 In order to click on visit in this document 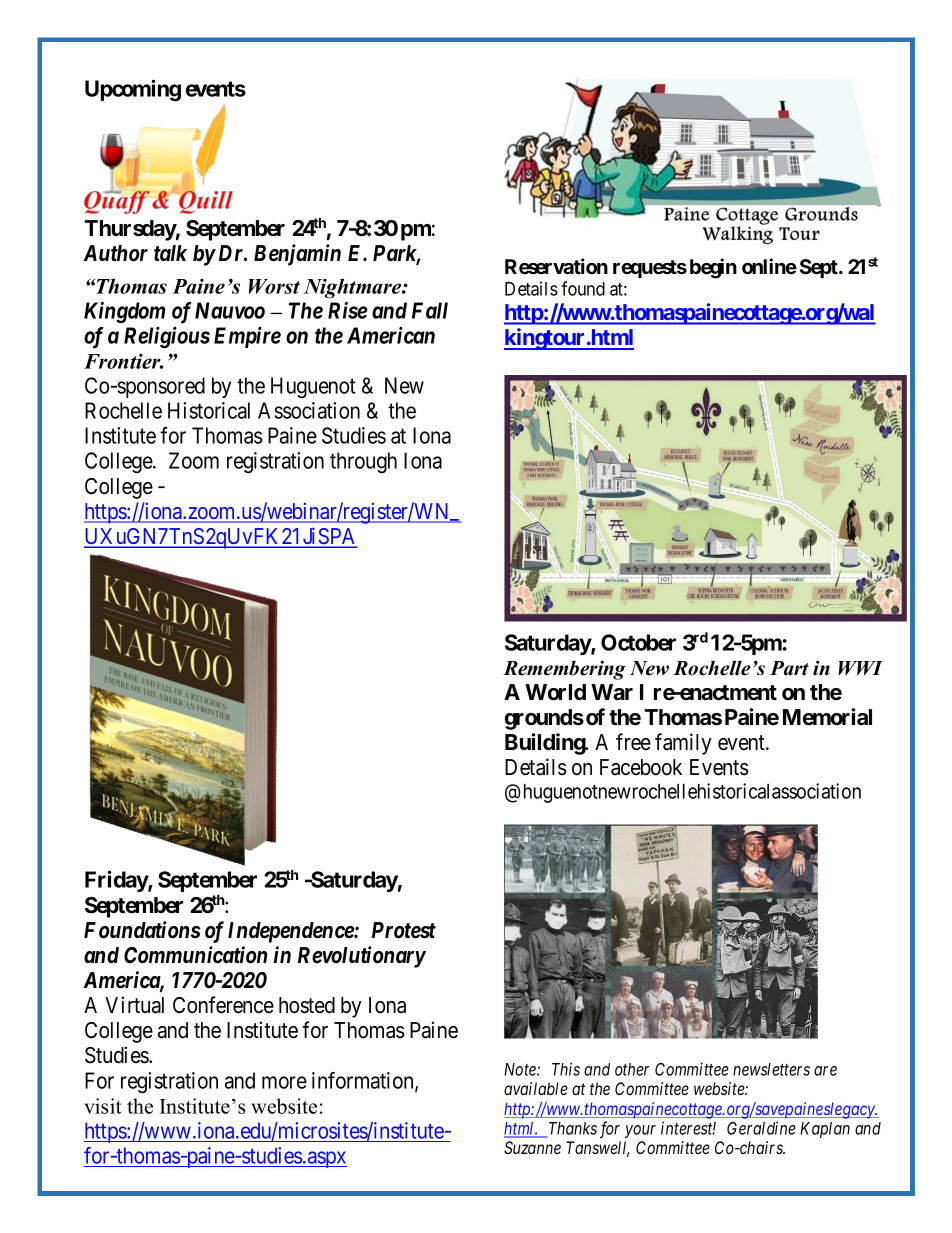, I will do `click(103, 1106)`.
